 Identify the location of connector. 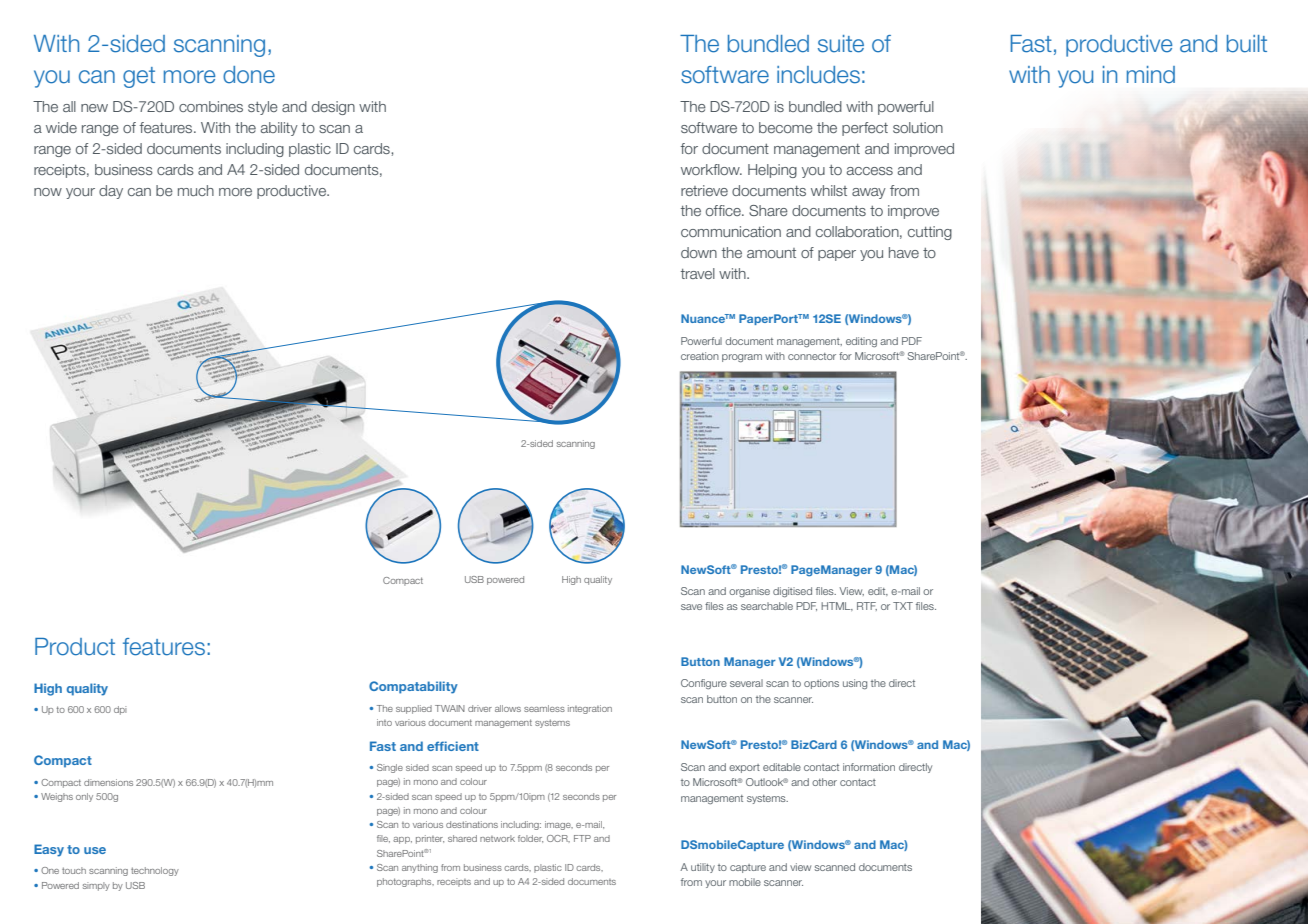
(812, 356).
